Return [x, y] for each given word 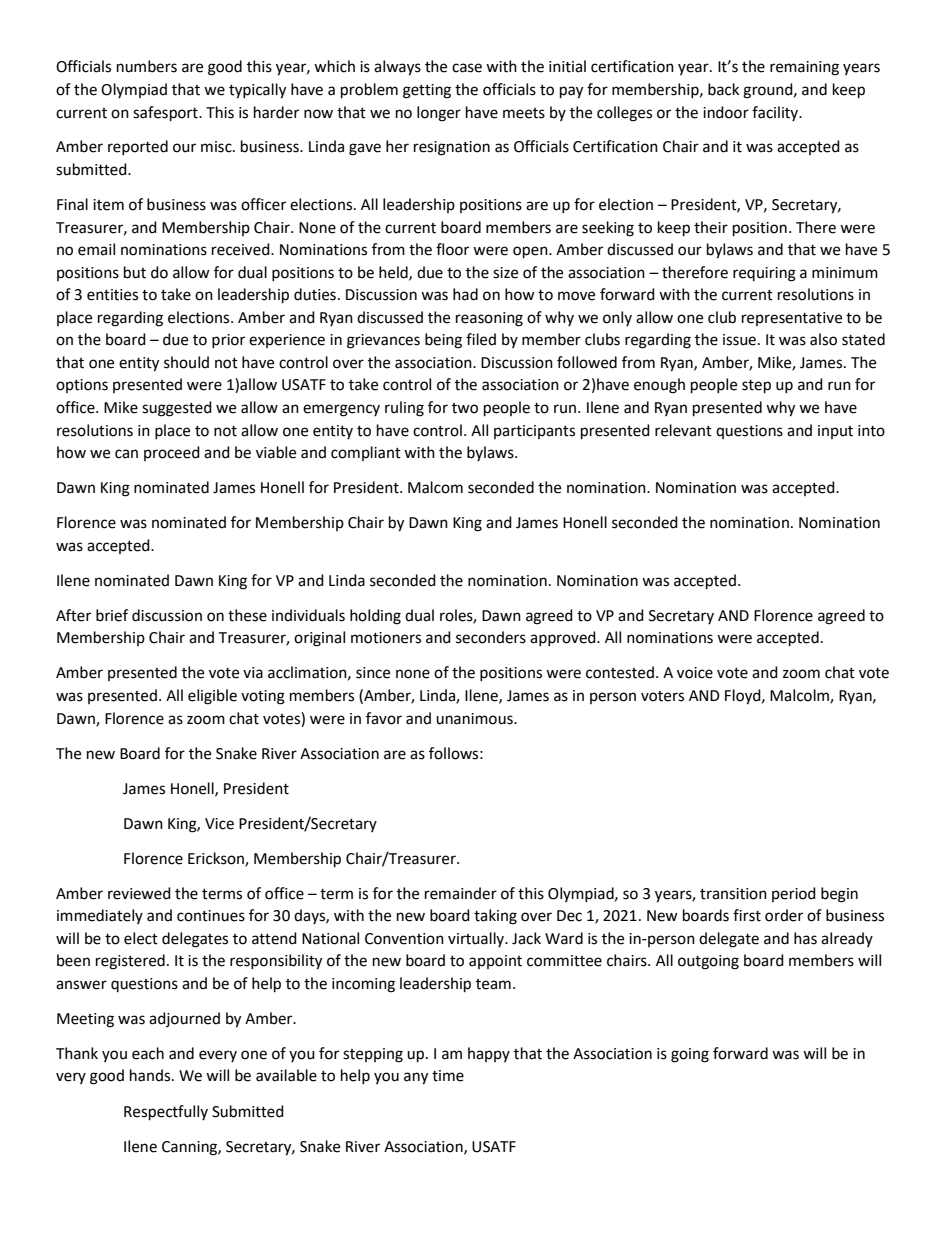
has [805, 938]
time [448, 1076]
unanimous [475, 719]
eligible [212, 697]
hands [151, 1075]
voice [695, 673]
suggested [177, 409]
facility [776, 113]
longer [439, 114]
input [835, 432]
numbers [147, 66]
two [465, 408]
